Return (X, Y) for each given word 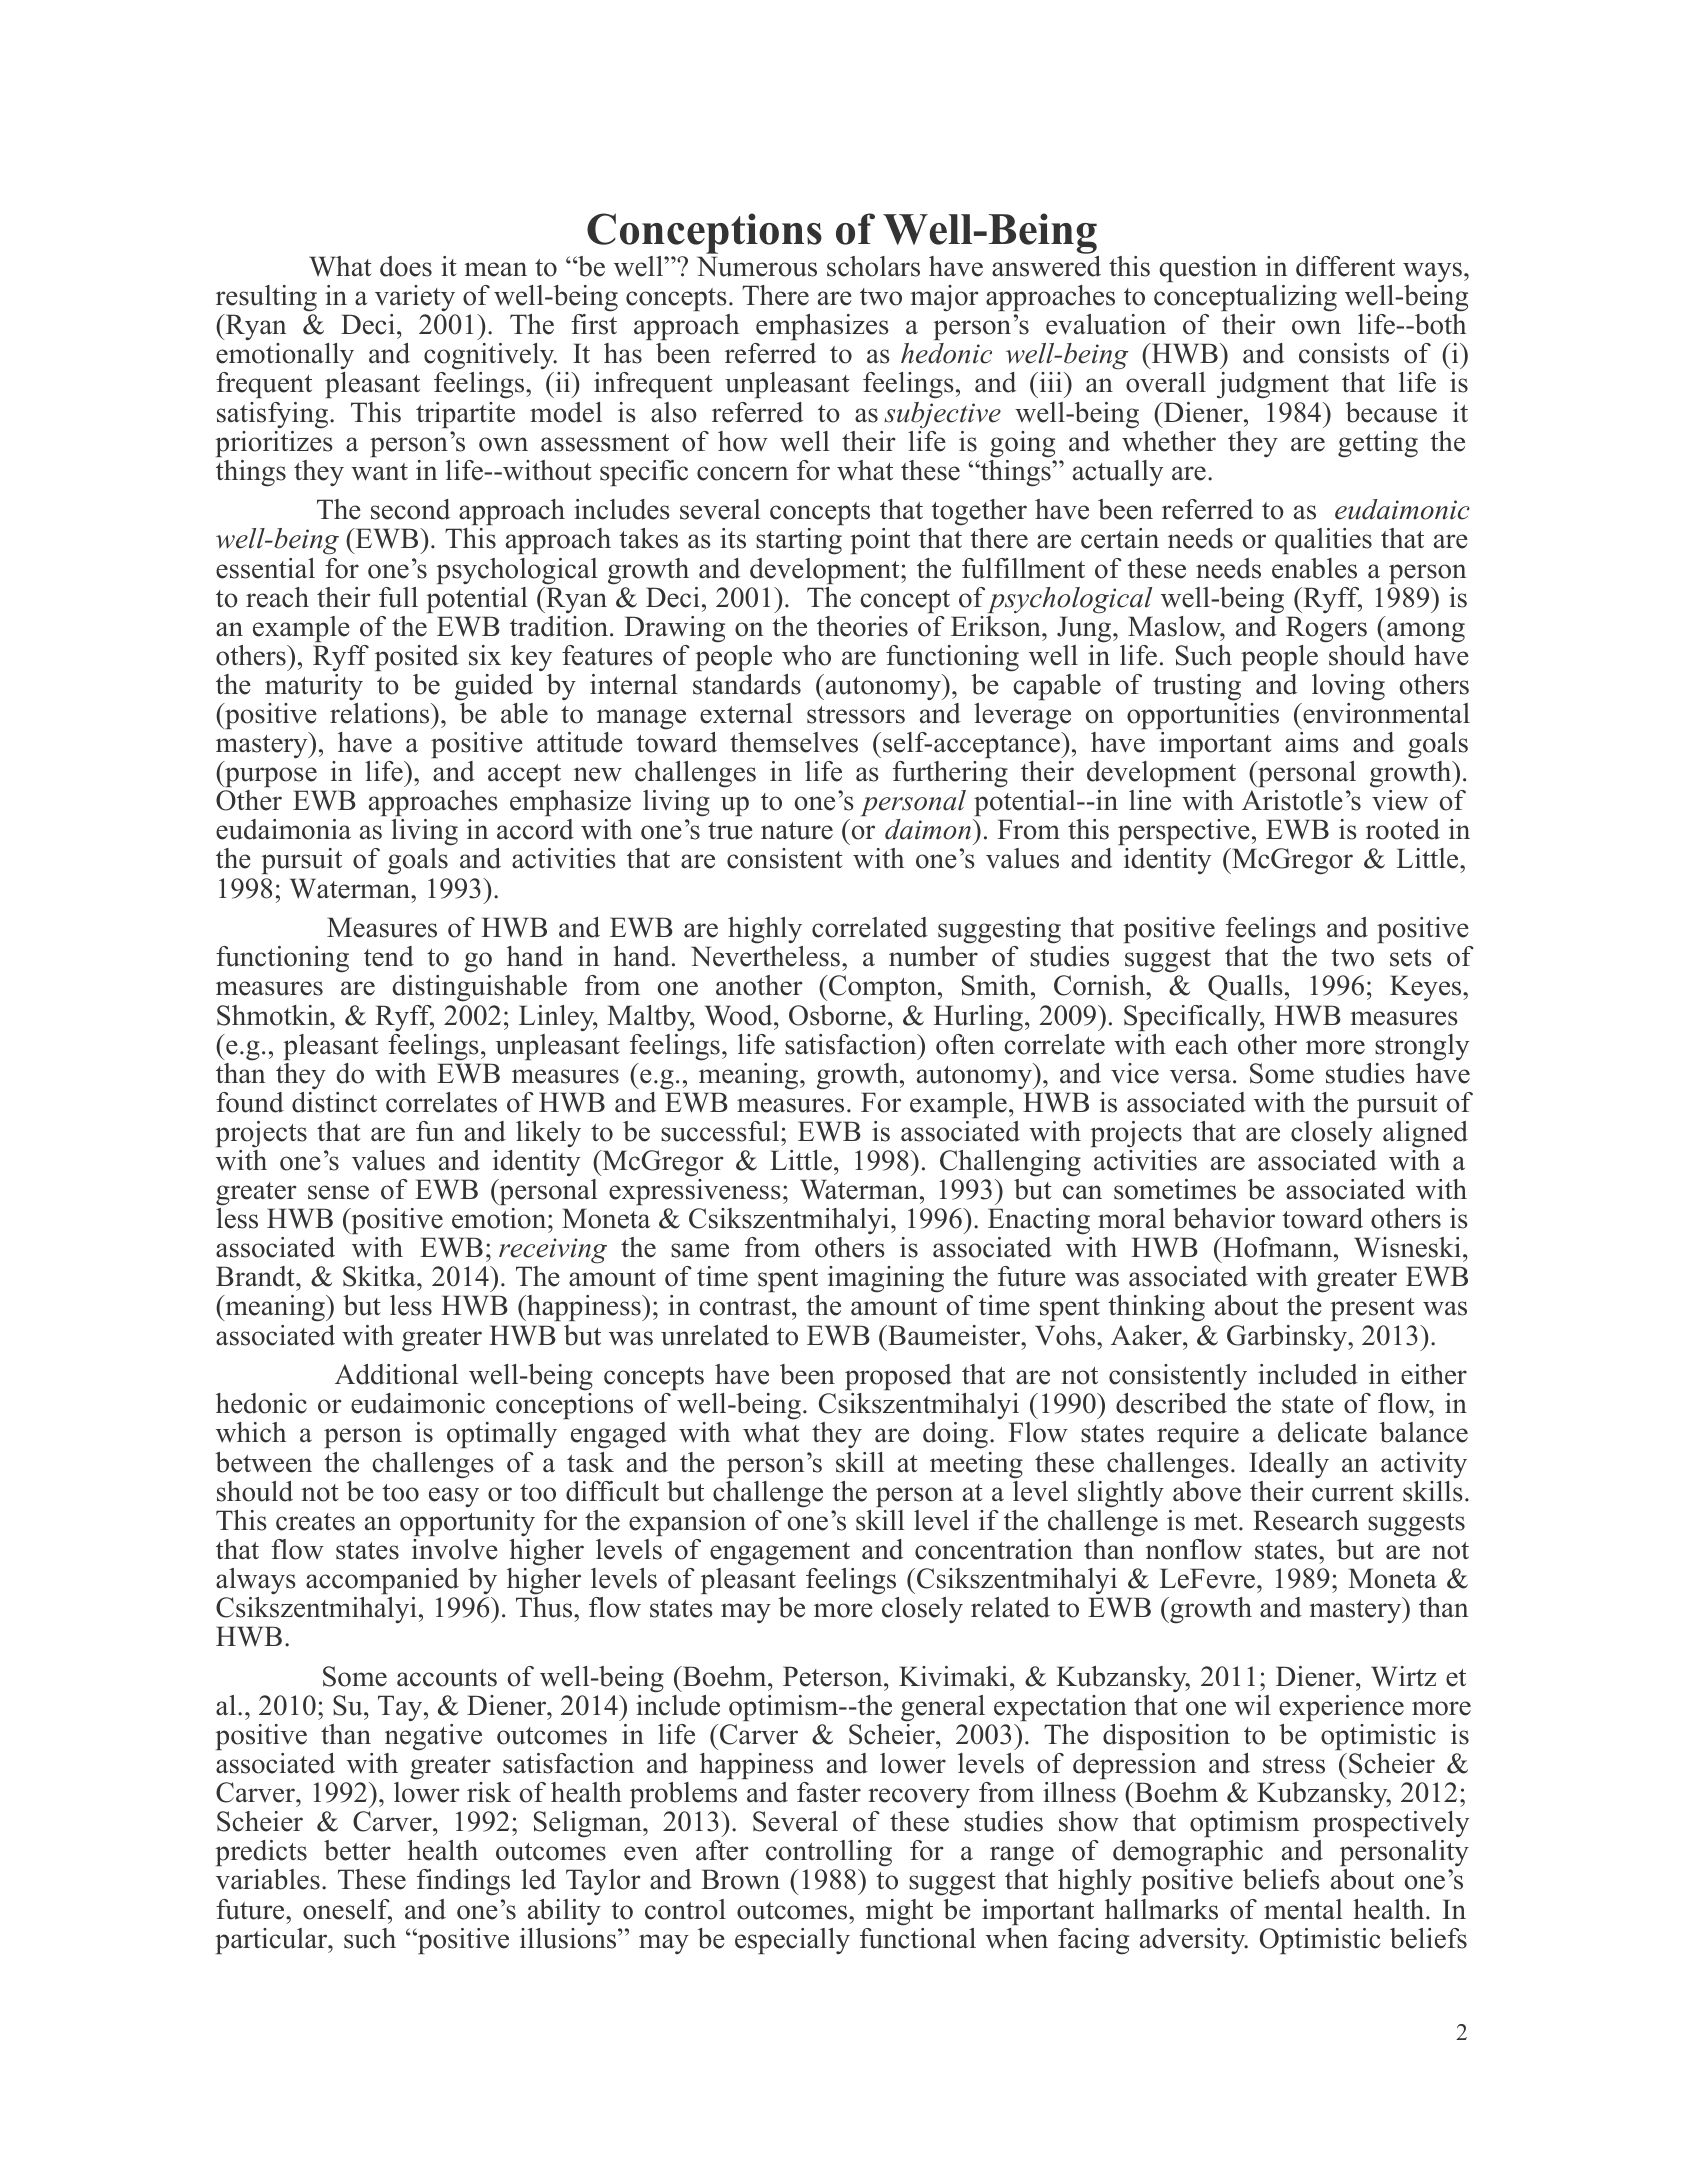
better (357, 1850)
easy (454, 1497)
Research (1306, 1520)
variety (415, 298)
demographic (1187, 1855)
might (899, 1912)
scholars (873, 266)
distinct (334, 1102)
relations (381, 713)
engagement (780, 1554)
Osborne (837, 1015)
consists (1344, 353)
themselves (794, 742)
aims (1312, 742)
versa (1200, 1076)
